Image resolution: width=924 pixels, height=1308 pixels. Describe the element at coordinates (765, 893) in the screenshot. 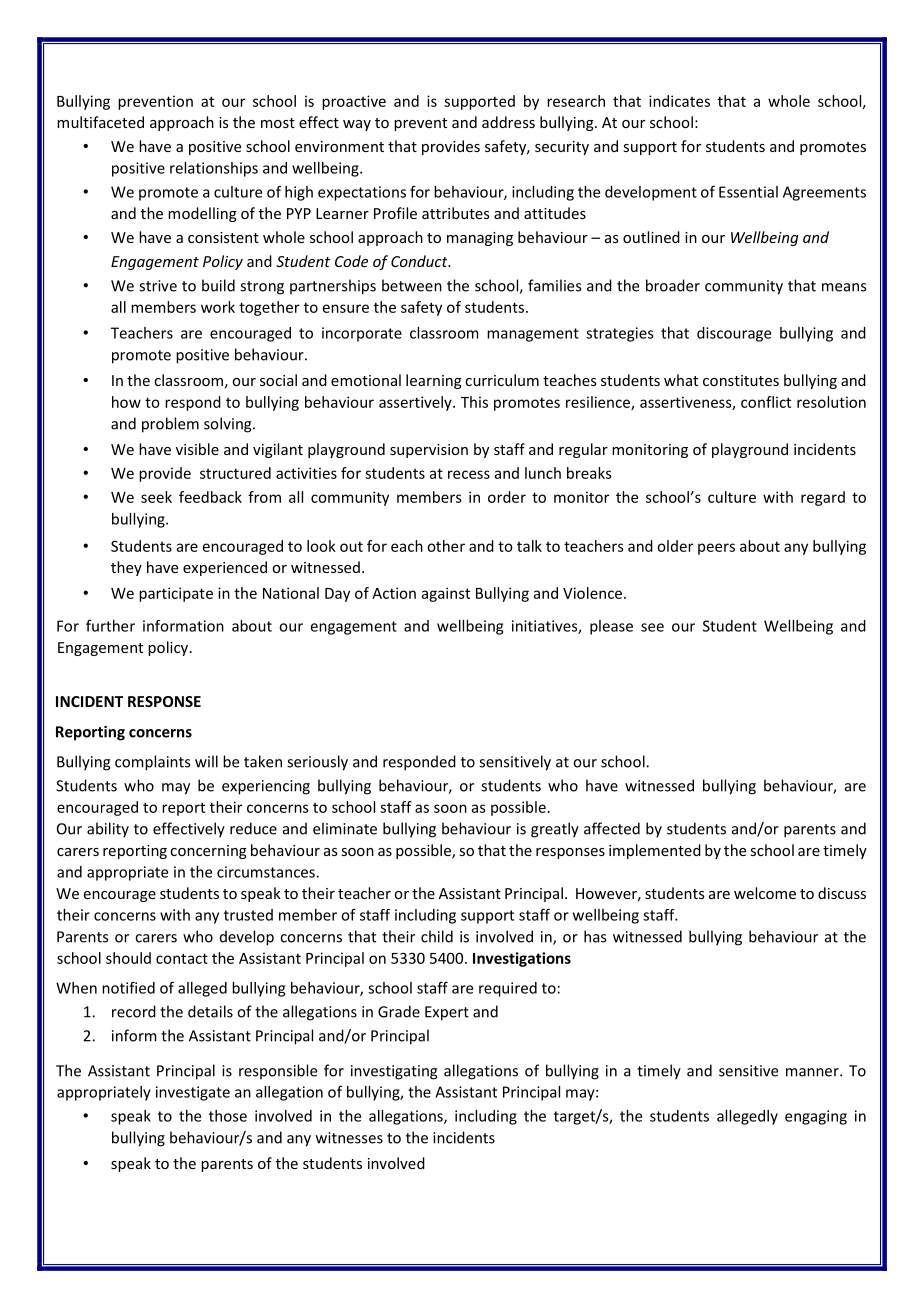

I see `welcome` at that location.
